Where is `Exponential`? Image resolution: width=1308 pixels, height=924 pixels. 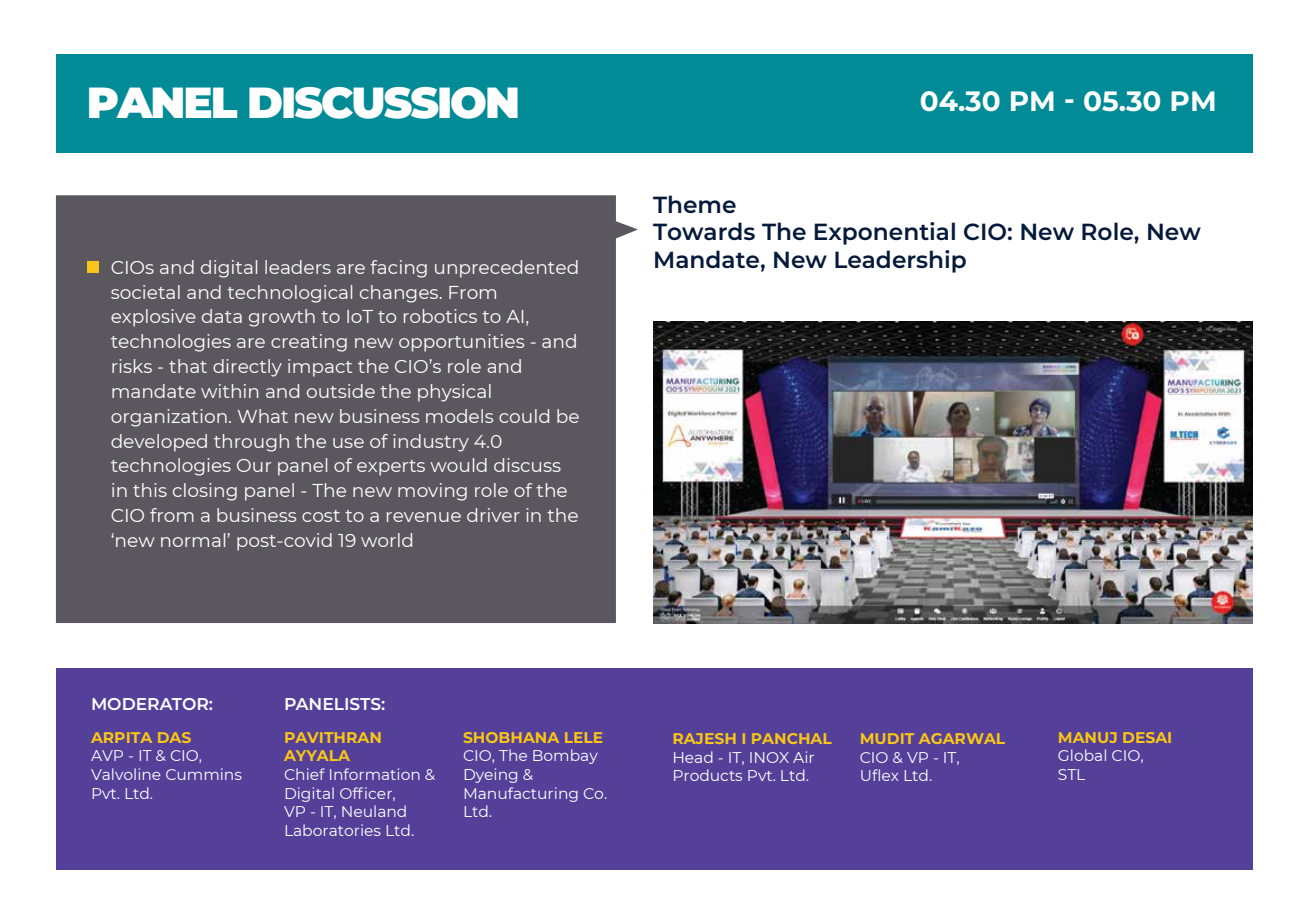
Exponential is located at coordinates (884, 233).
